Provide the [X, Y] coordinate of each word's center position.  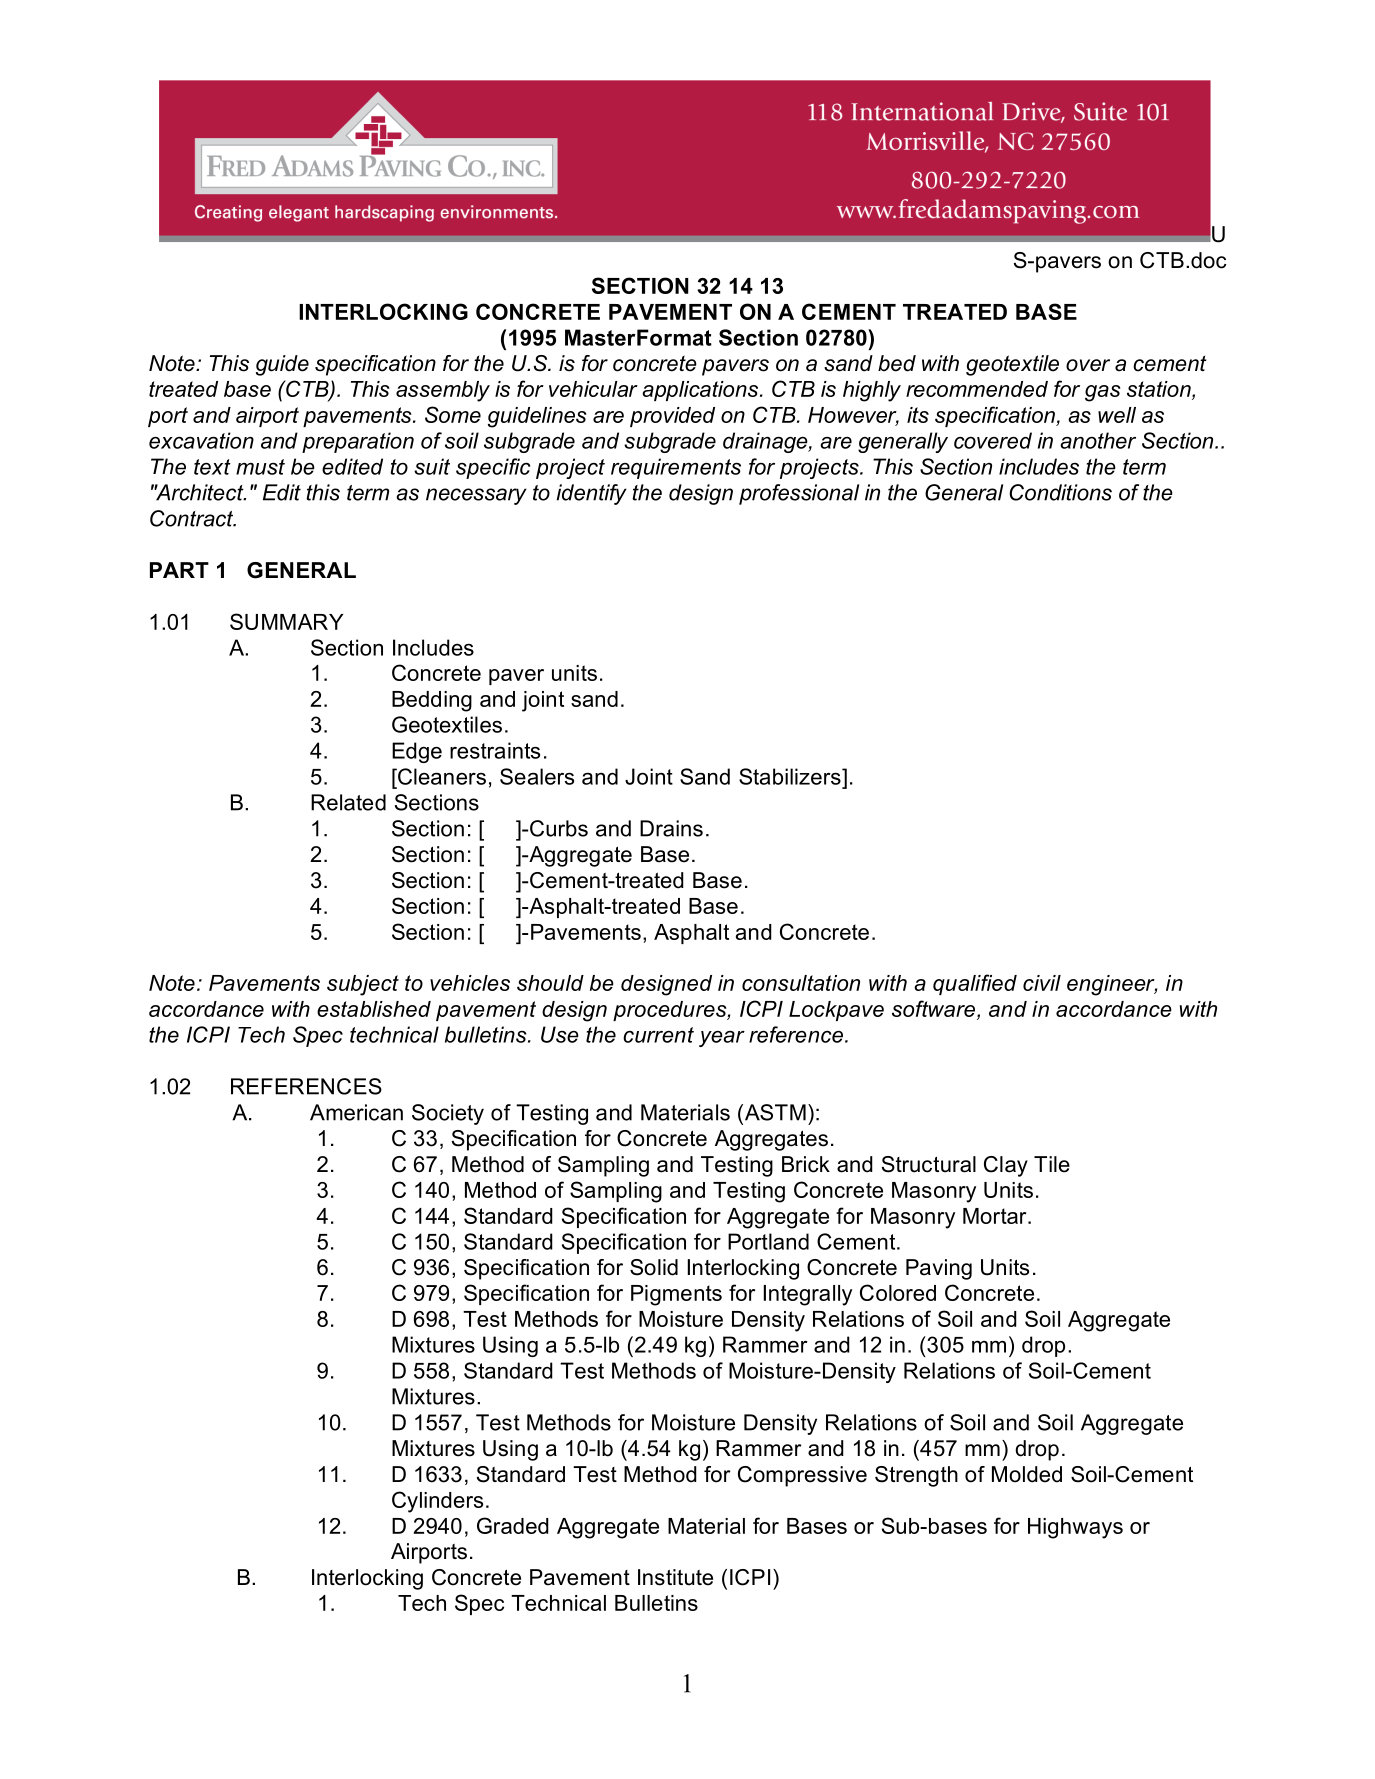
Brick [806, 1164]
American [356, 1112]
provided [672, 417]
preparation [358, 442]
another [1098, 440]
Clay [1006, 1166]
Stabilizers [791, 776]
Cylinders [437, 1502]
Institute [675, 1577]
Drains [671, 828]
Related [348, 802]
